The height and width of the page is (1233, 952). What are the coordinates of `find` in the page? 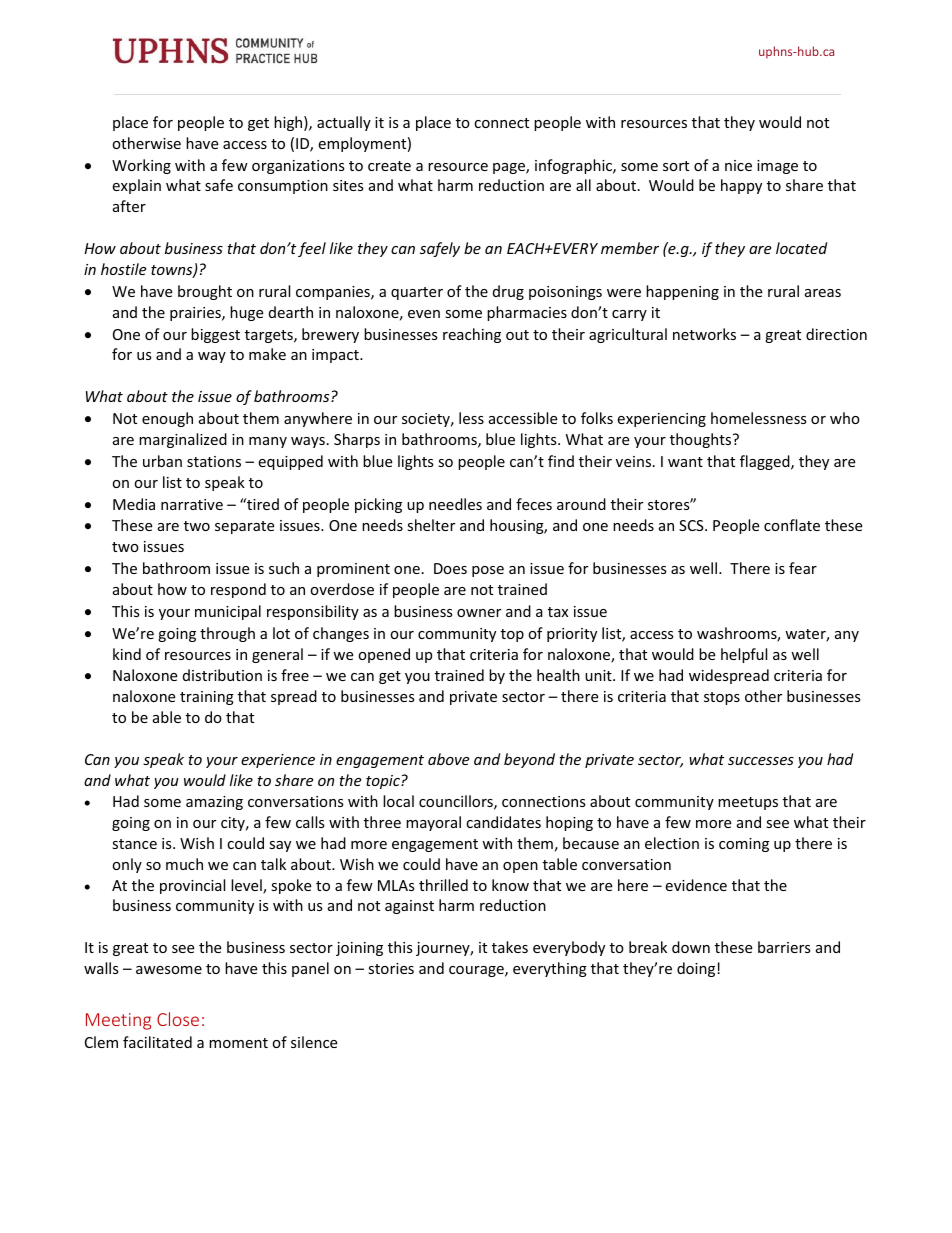 It's located at (561, 461).
